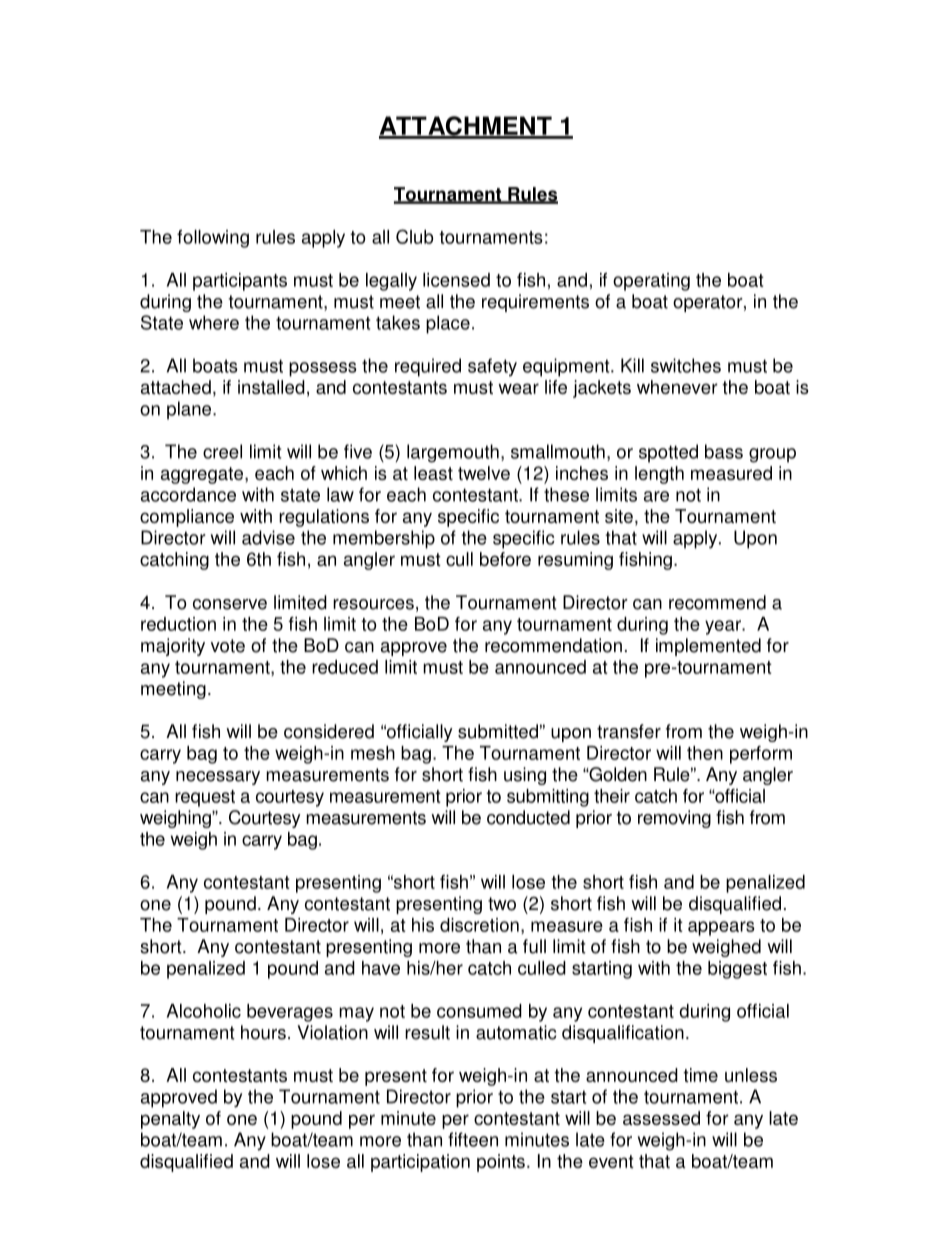 This screenshot has height=1233, width=952. Describe the element at coordinates (473, 1139) in the screenshot. I see `fifteen` at that location.
